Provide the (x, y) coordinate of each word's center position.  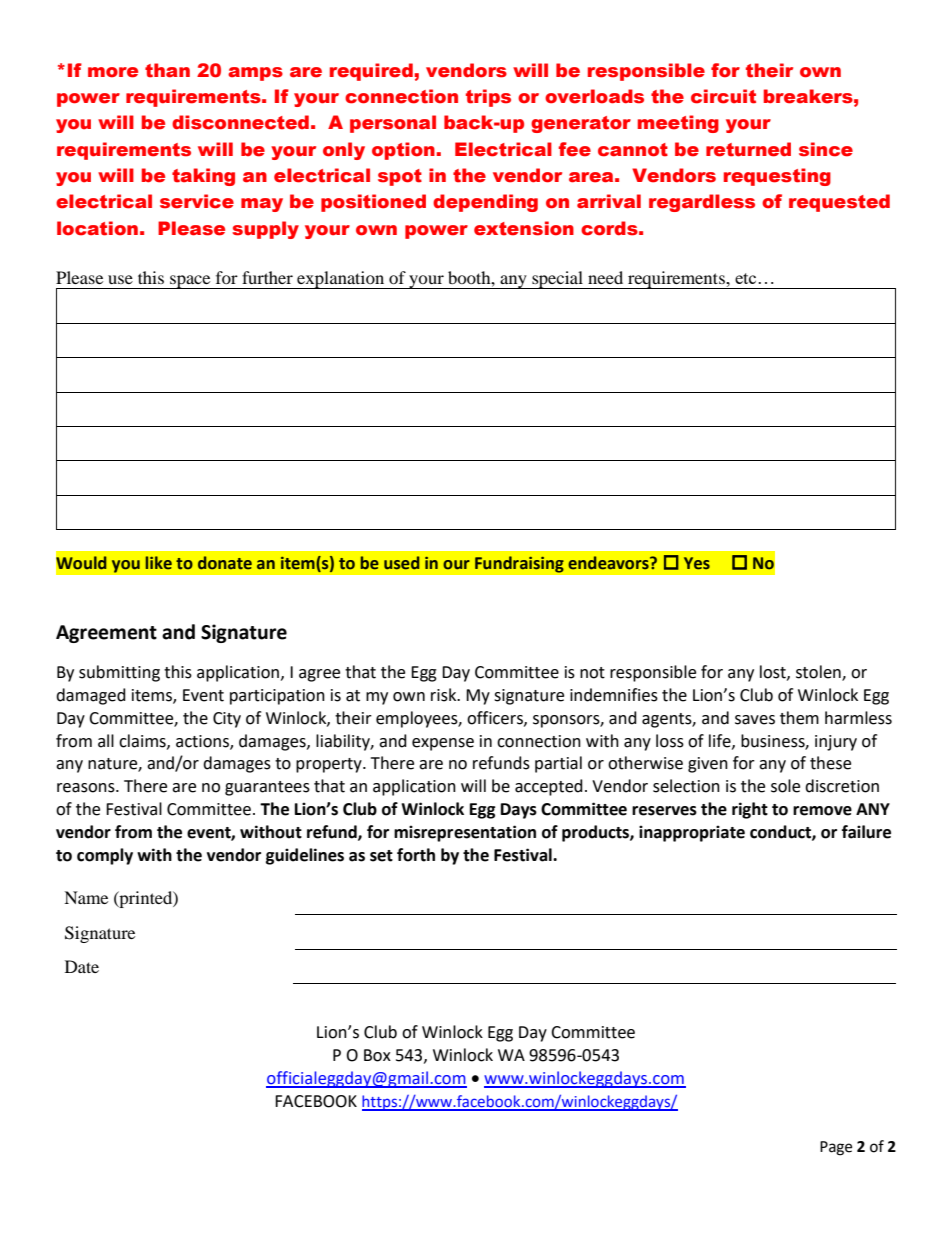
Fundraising (519, 564)
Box (377, 1055)
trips (488, 98)
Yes (697, 563)
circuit (723, 96)
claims (143, 741)
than (167, 70)
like (159, 563)
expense (443, 744)
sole (785, 786)
